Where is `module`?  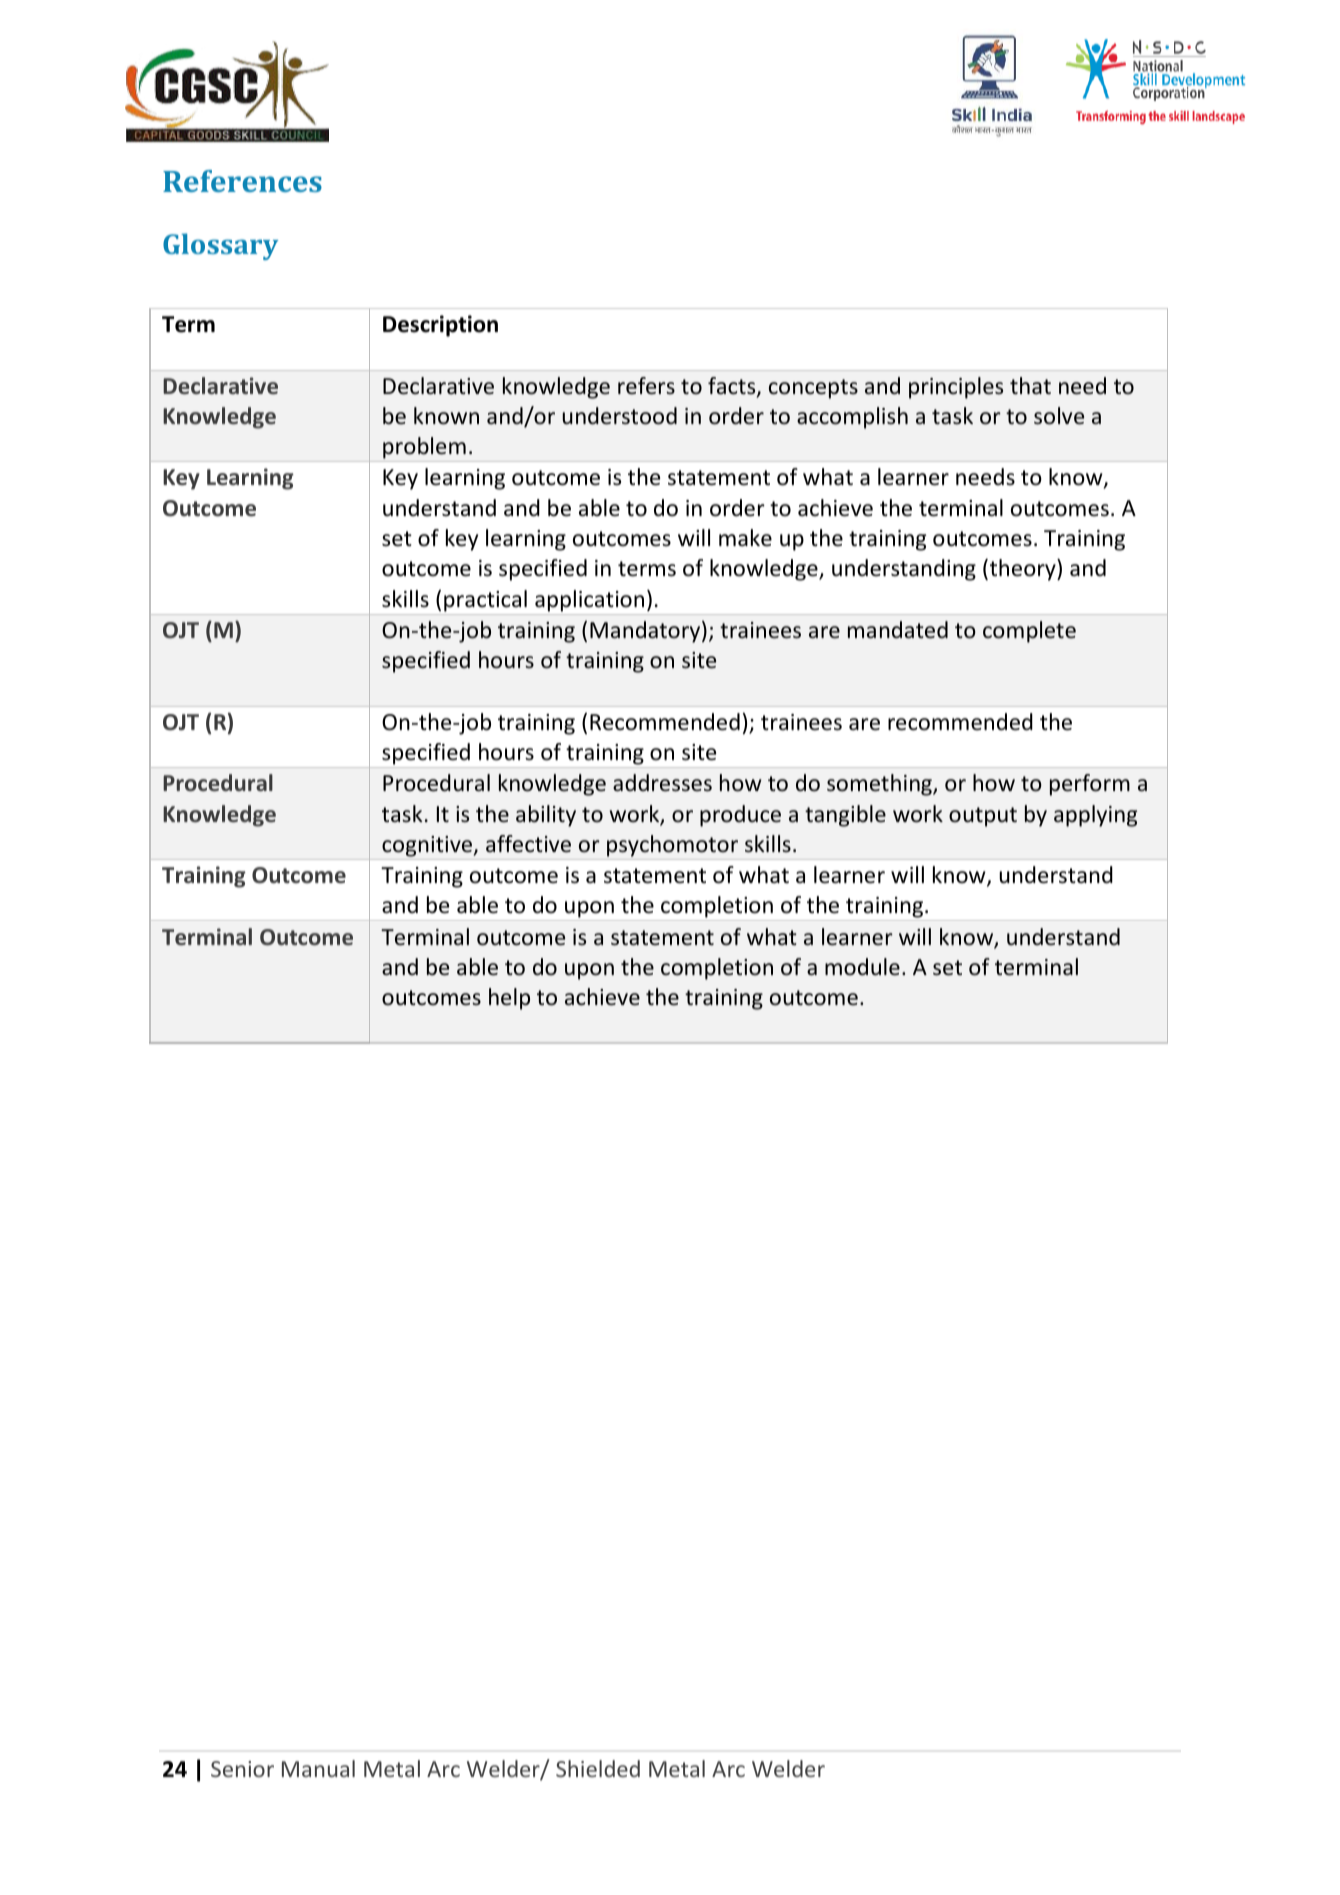 module is located at coordinates (862, 967).
